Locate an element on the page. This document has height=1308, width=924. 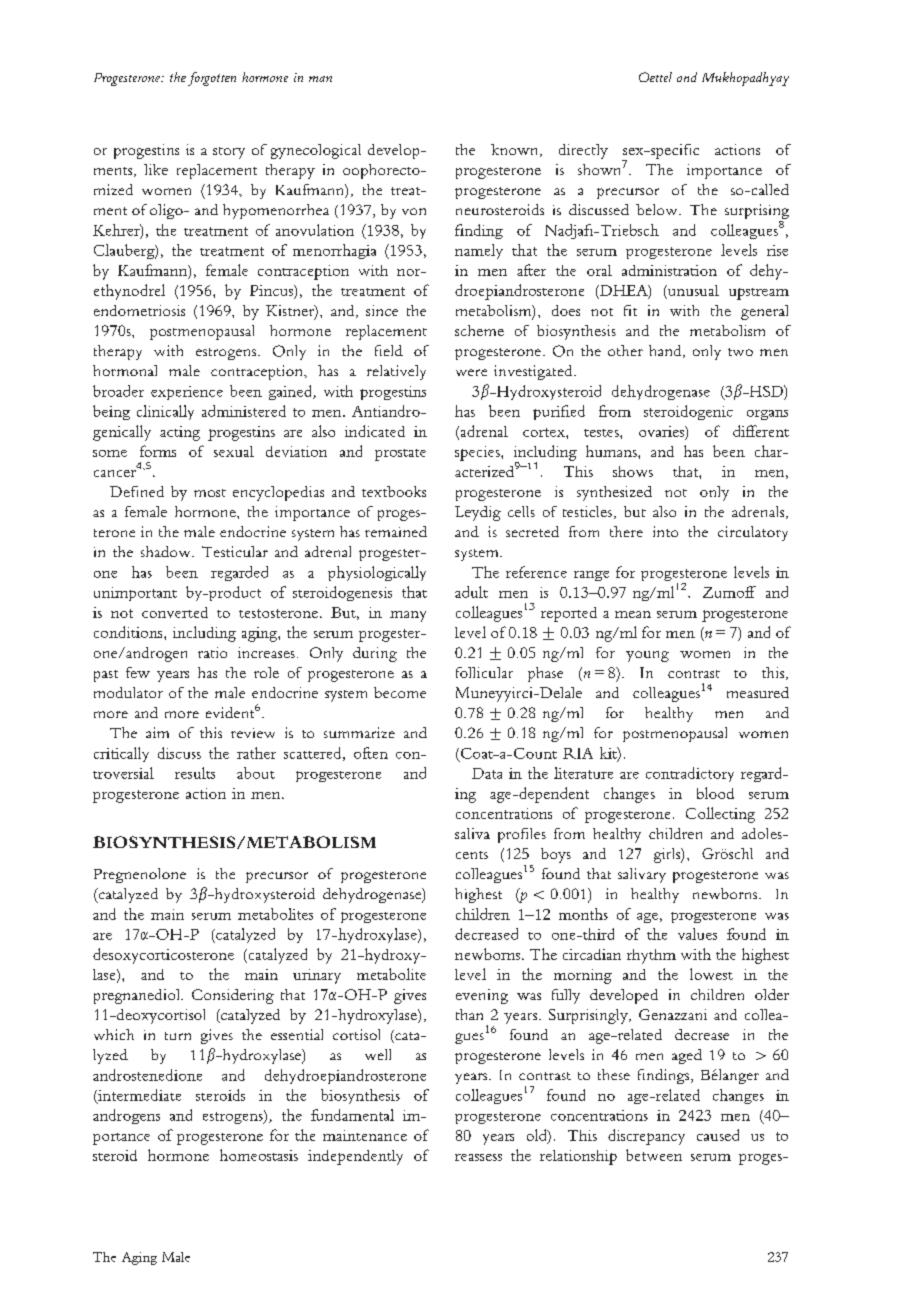
reassess is located at coordinates (478, 1157).
